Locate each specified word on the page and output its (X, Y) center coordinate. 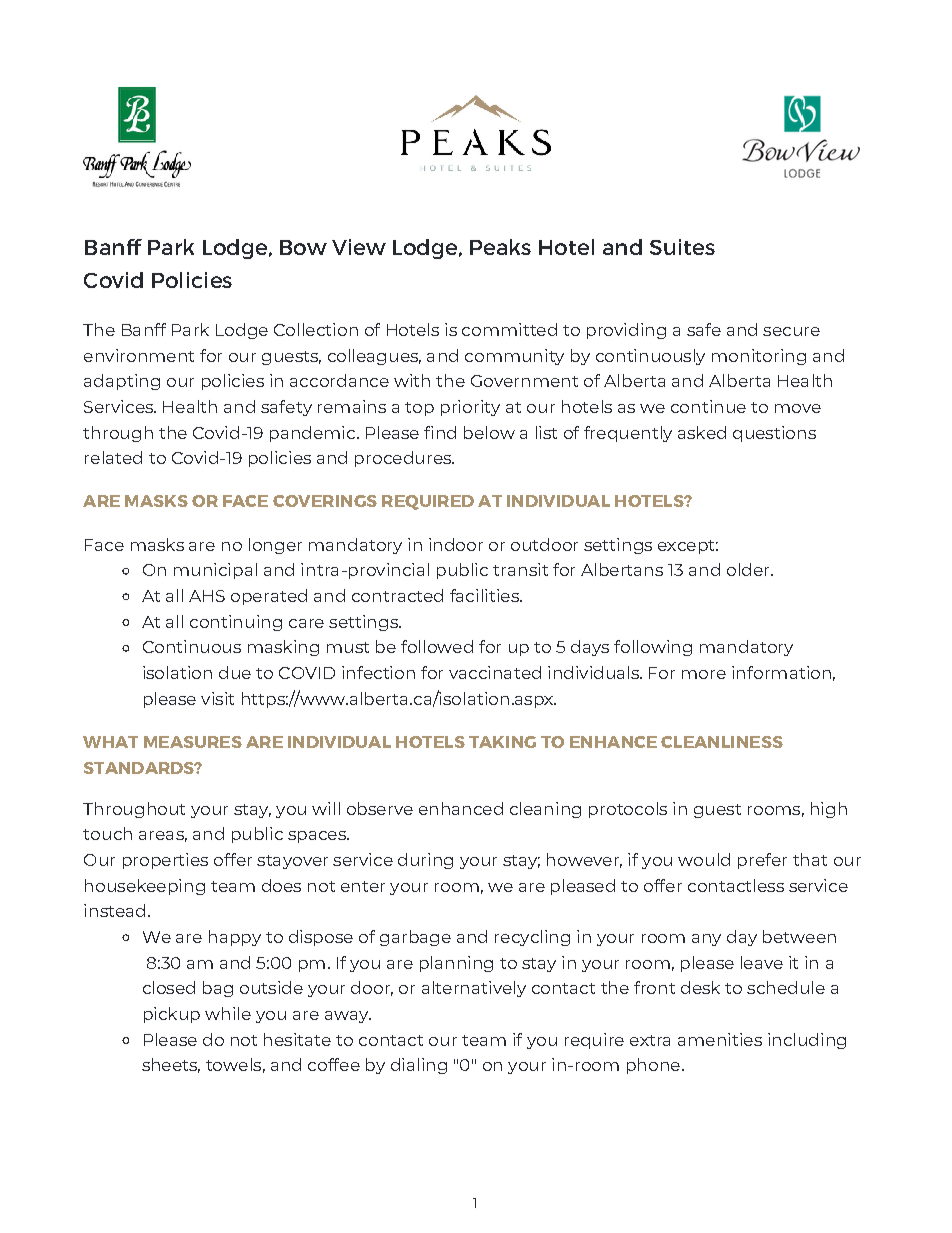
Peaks (500, 247)
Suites (682, 247)
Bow (303, 247)
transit (520, 569)
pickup (172, 1015)
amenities (720, 1039)
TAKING (502, 742)
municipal (215, 571)
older (749, 569)
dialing (419, 1066)
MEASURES (193, 742)
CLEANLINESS (722, 742)
